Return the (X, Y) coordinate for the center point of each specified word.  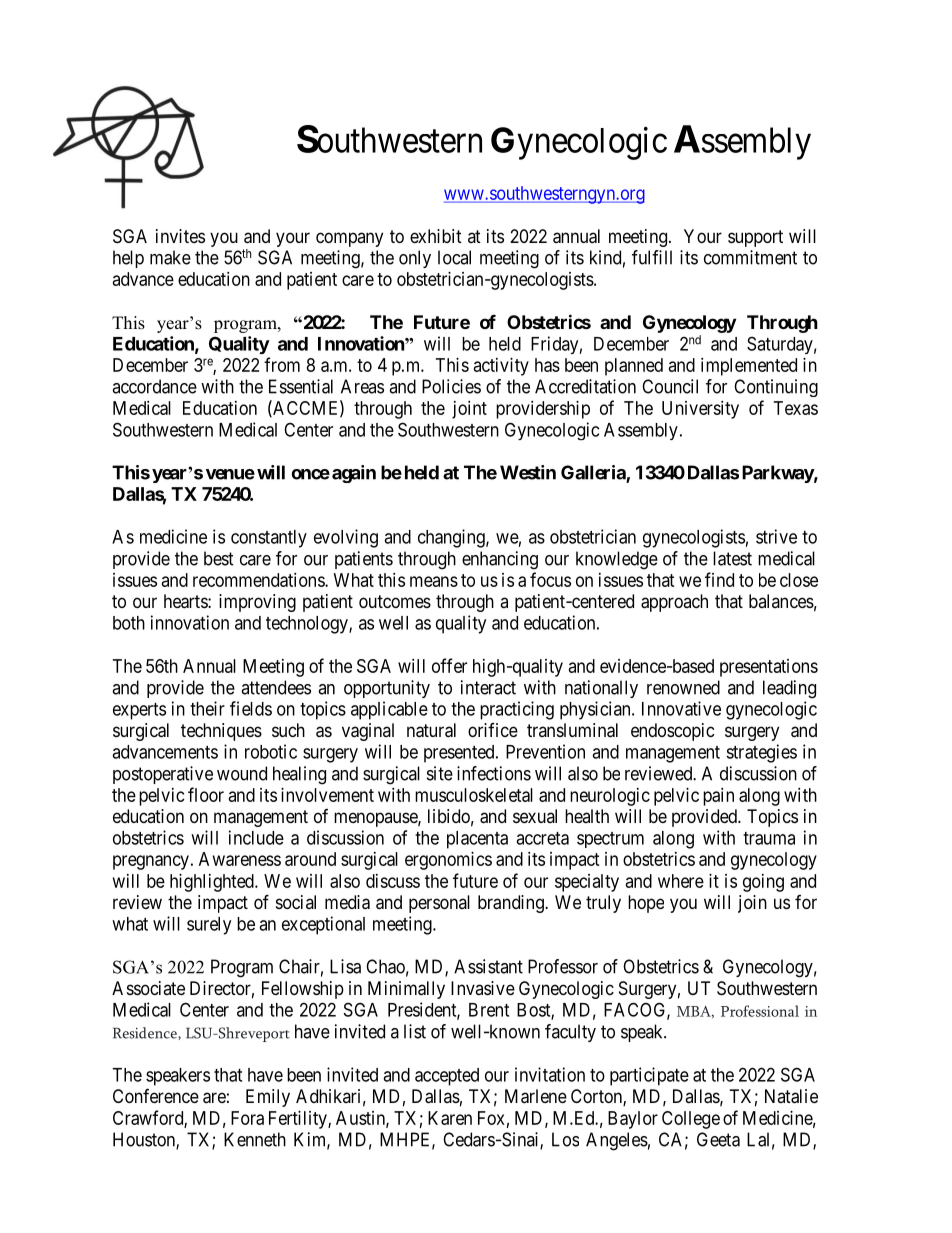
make (170, 257)
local (454, 257)
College (691, 1120)
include (256, 837)
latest (732, 558)
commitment (750, 257)
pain (718, 797)
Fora (247, 1118)
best (219, 558)
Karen (450, 1118)
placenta (477, 840)
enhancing (500, 560)
